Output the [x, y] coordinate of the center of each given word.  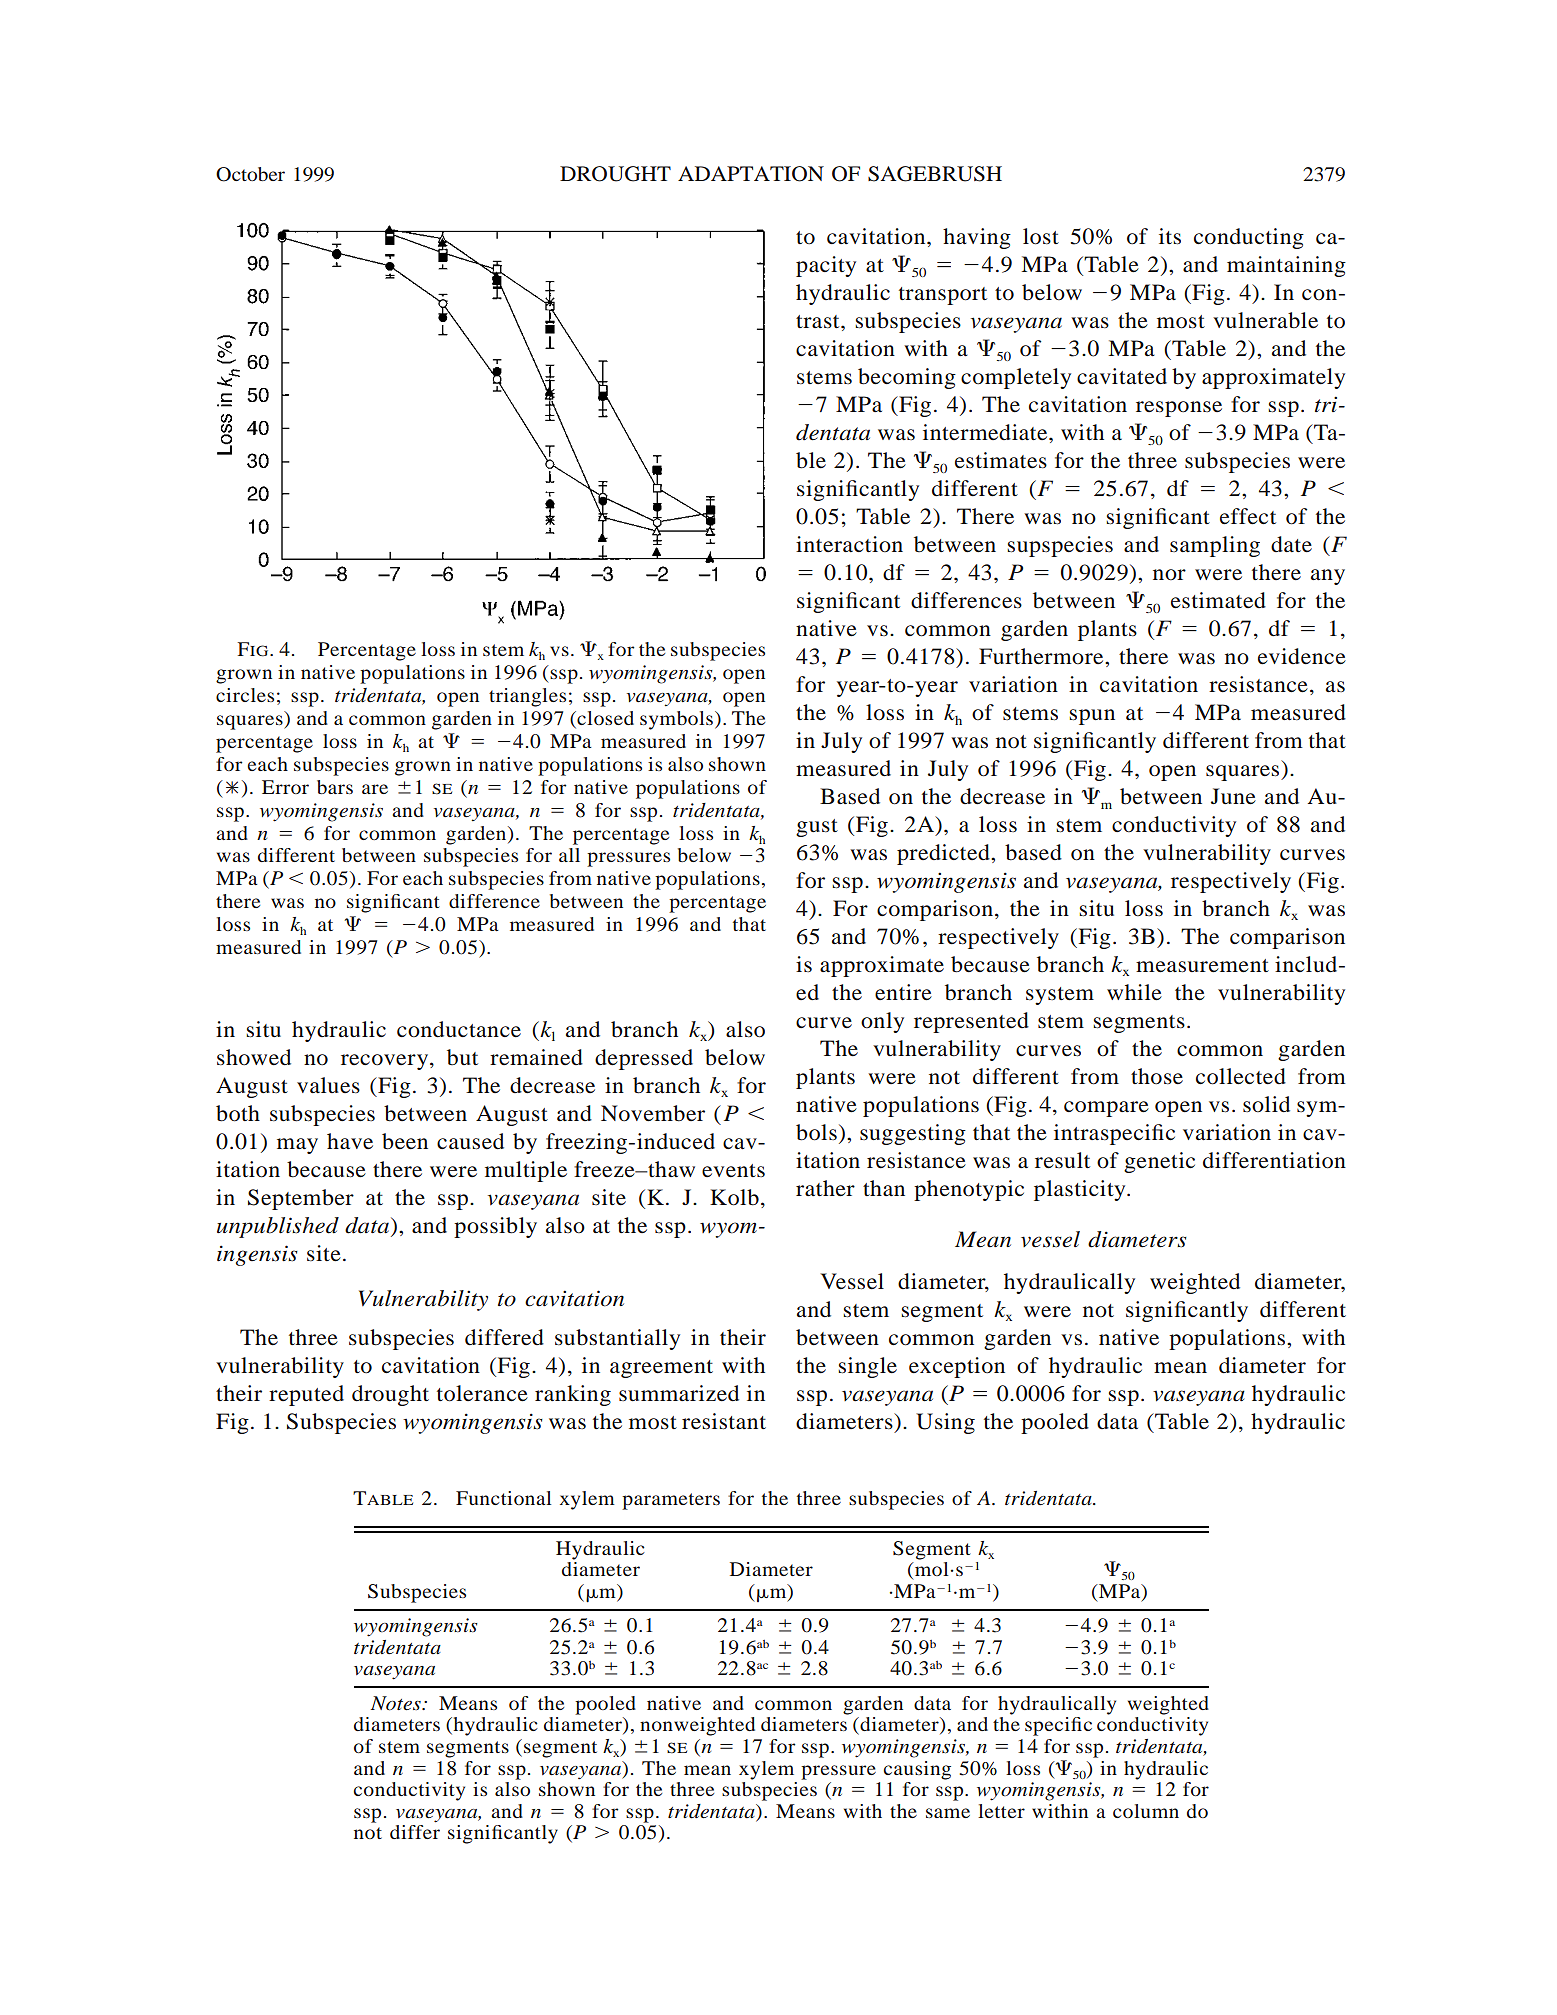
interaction [849, 544]
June [1233, 796]
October [250, 174]
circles [245, 695]
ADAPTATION [751, 174]
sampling [1215, 546]
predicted [944, 854]
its [1170, 236]
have [350, 1141]
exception [957, 1367]
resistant [724, 1421]
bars [335, 787]
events [733, 1171]
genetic [1159, 1162]
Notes [397, 1703]
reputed [306, 1395]
